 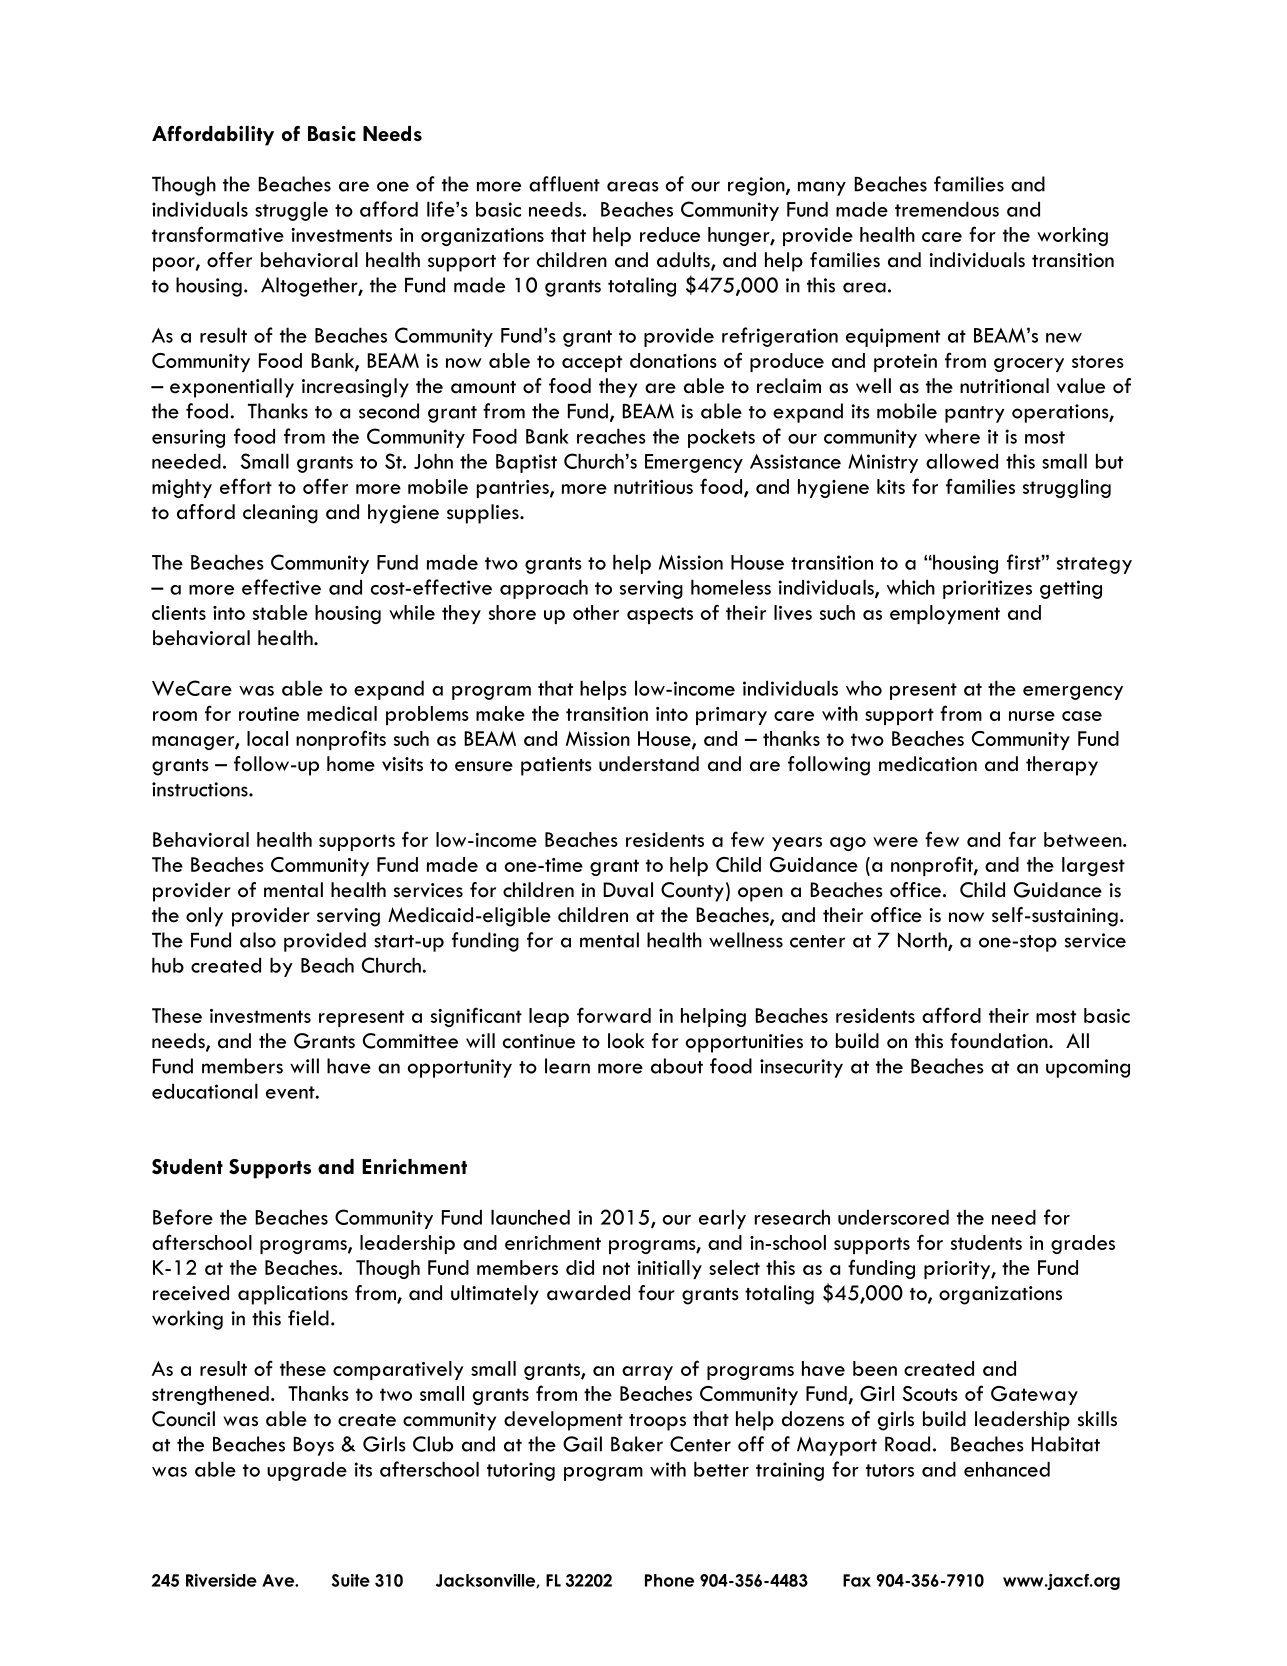 I want to click on struggle, so click(x=291, y=211).
